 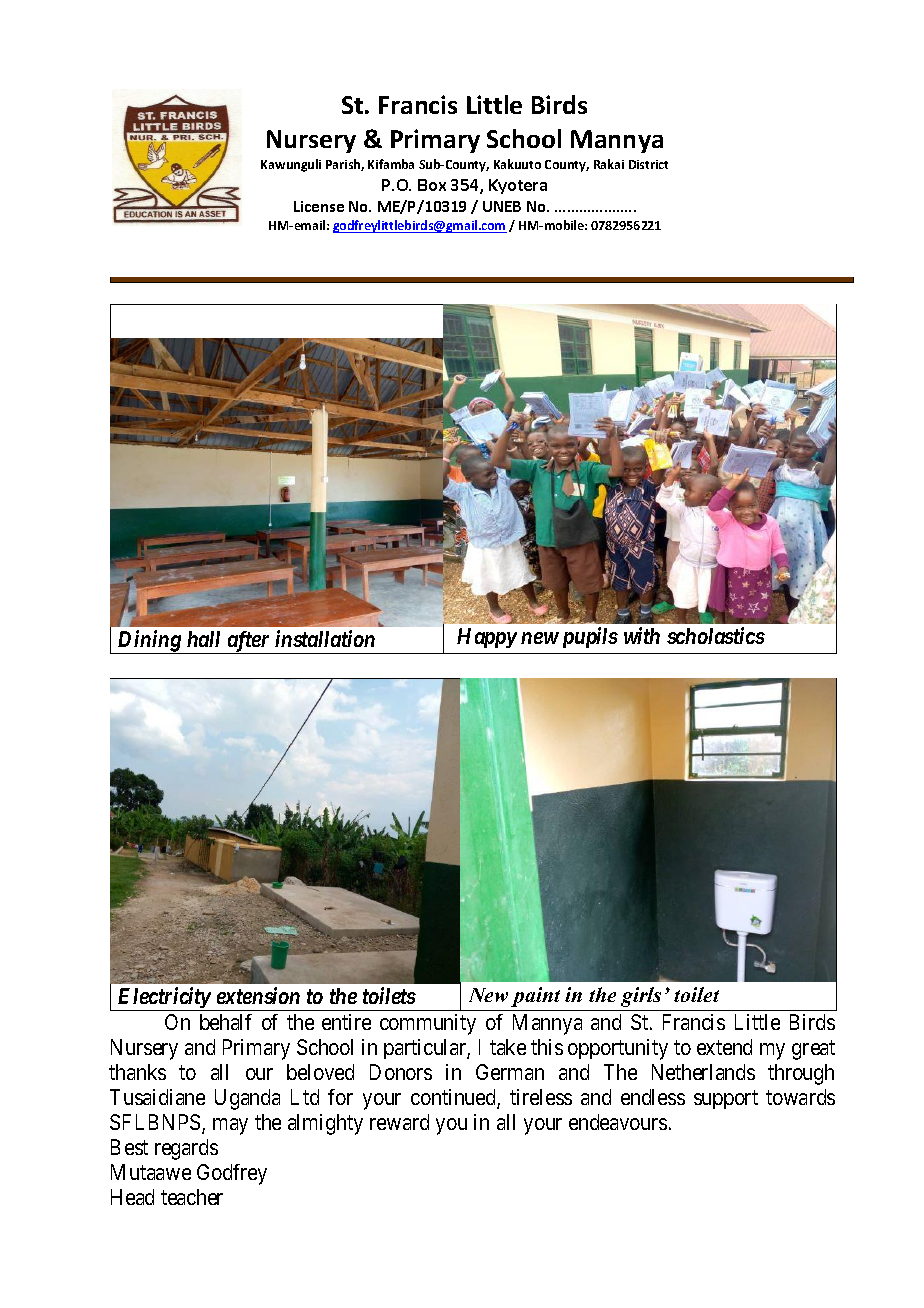 What do you see at coordinates (203, 639) in the document?
I see `hall` at bounding box center [203, 639].
